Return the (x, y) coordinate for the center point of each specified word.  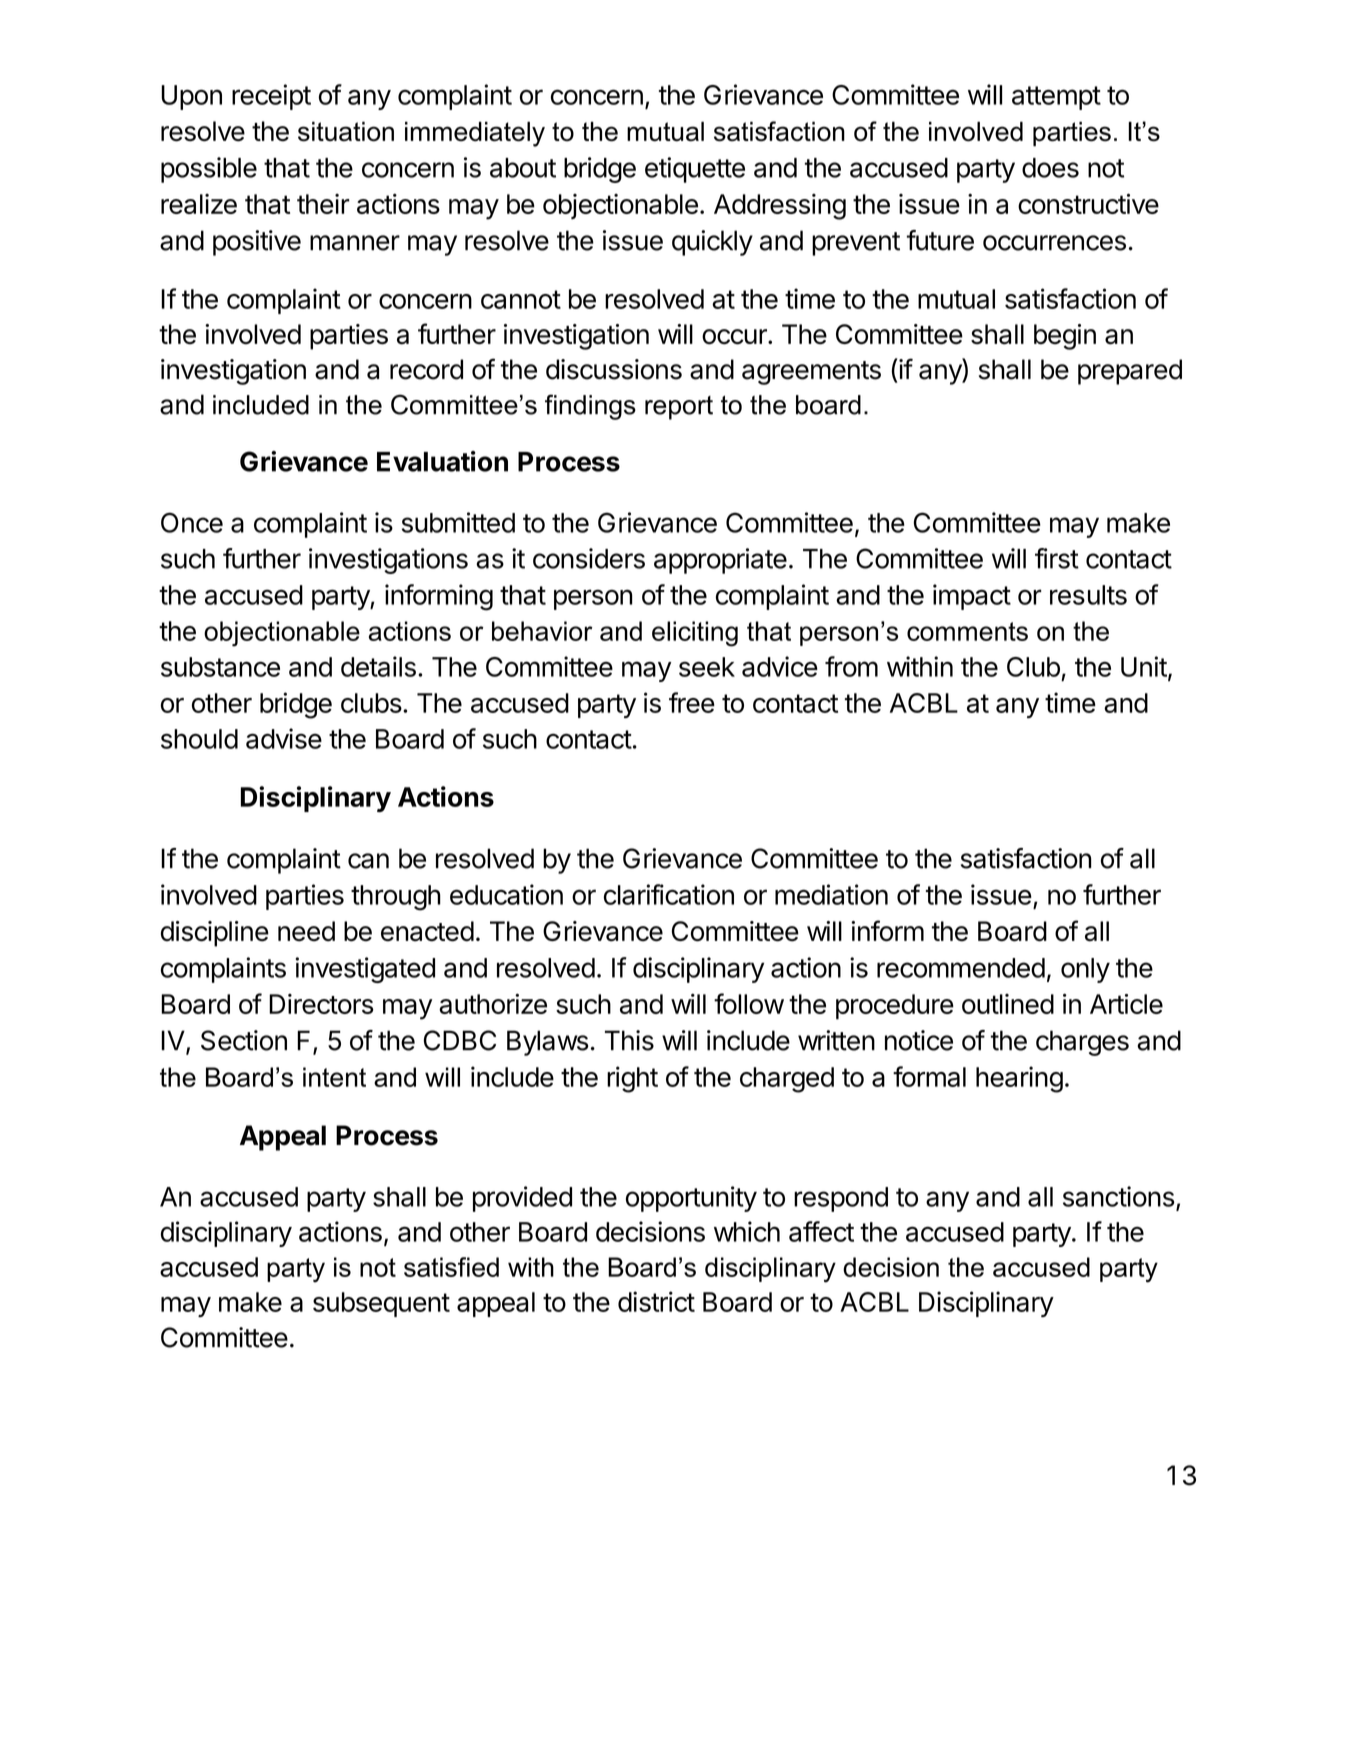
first (1057, 558)
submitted (458, 522)
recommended (961, 968)
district (656, 1301)
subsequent (381, 1304)
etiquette (695, 170)
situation (346, 131)
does (1050, 168)
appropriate (720, 561)
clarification (669, 894)
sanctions (1119, 1196)
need (306, 931)
